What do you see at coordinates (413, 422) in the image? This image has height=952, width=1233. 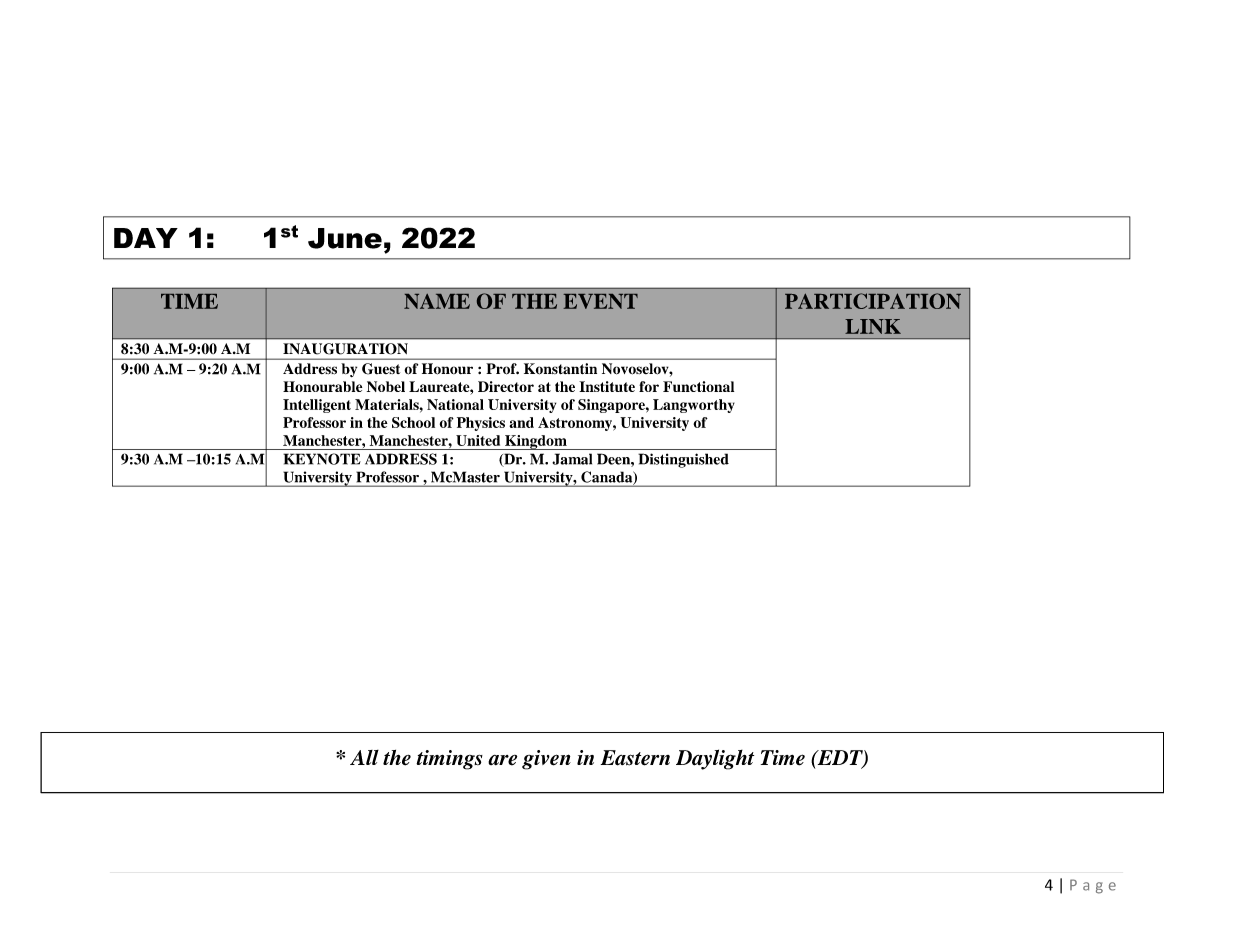 I see `School` at bounding box center [413, 422].
